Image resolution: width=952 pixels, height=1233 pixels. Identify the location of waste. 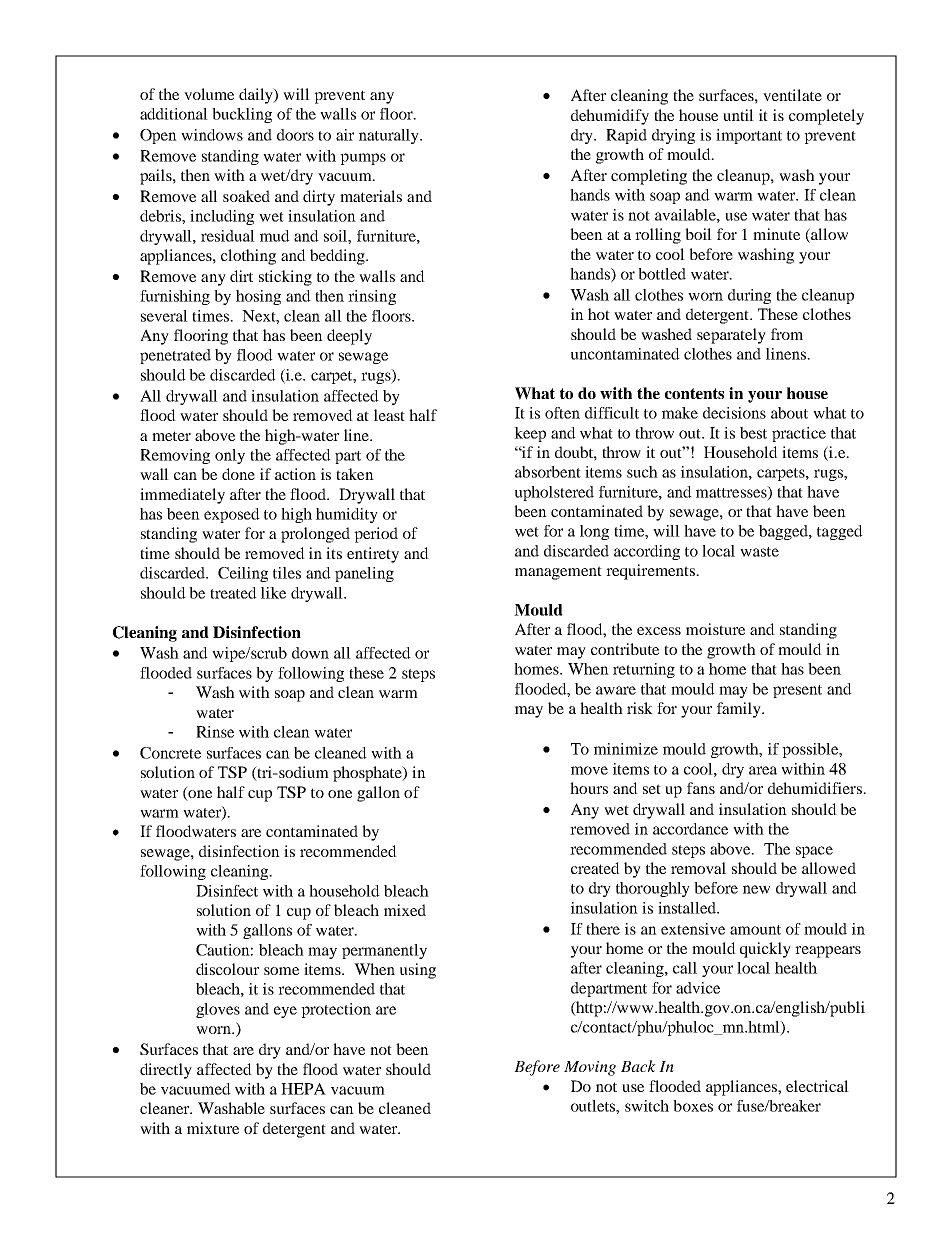
(759, 552).
